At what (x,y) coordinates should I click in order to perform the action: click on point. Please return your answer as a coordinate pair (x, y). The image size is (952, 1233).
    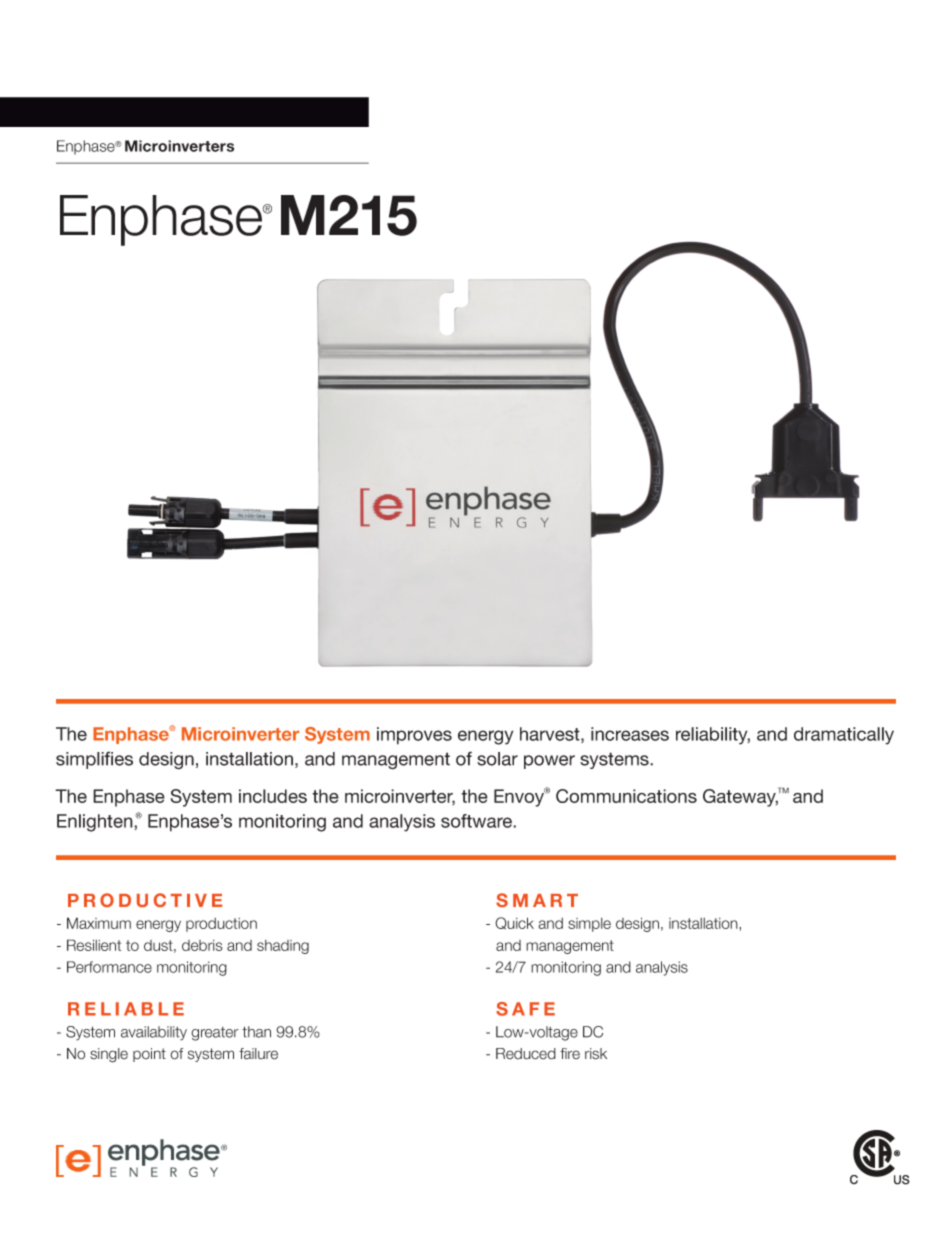
    Looking at the image, I should click on (149, 1055).
